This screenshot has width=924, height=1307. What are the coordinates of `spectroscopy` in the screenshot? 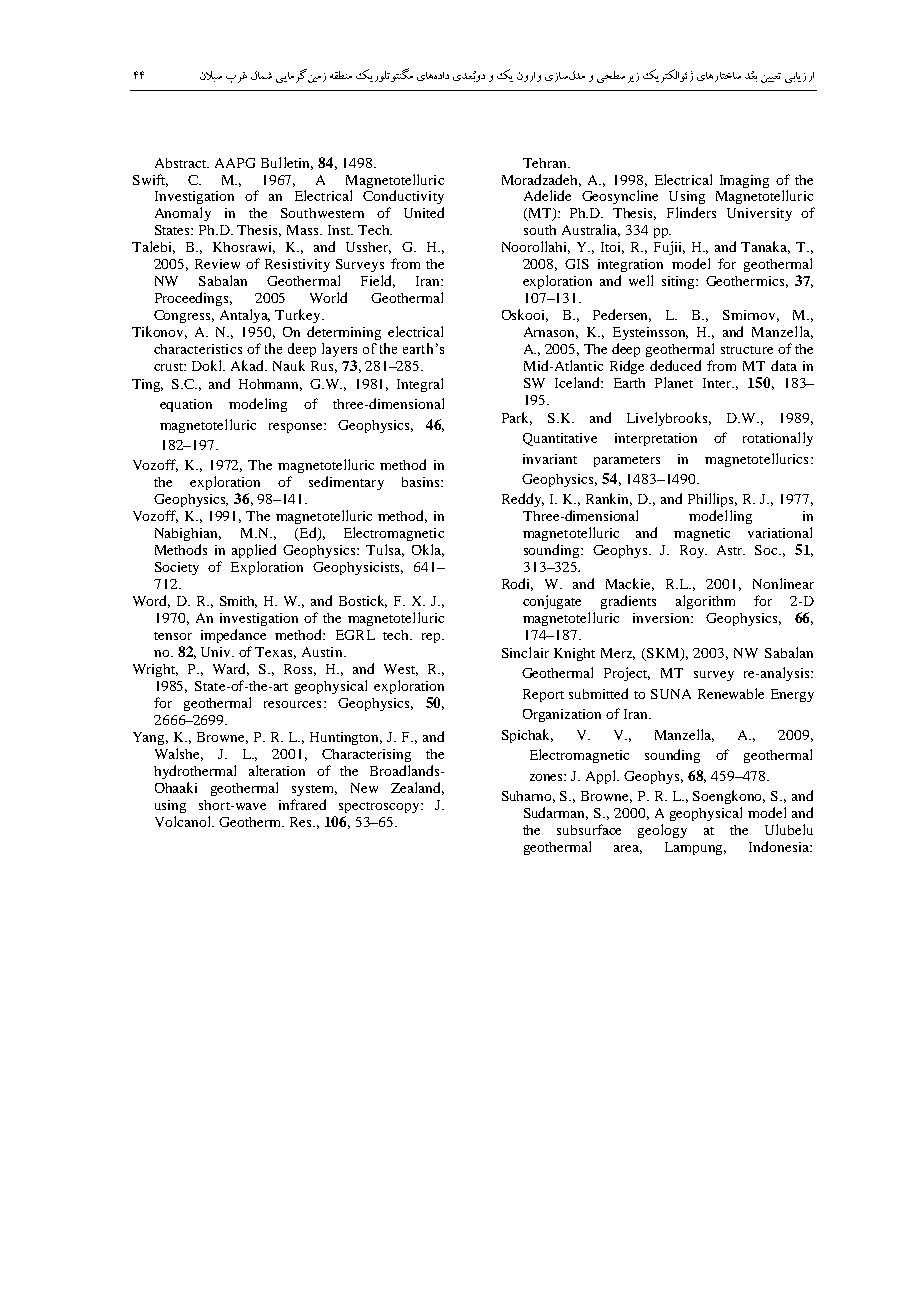 It's located at (380, 807).
